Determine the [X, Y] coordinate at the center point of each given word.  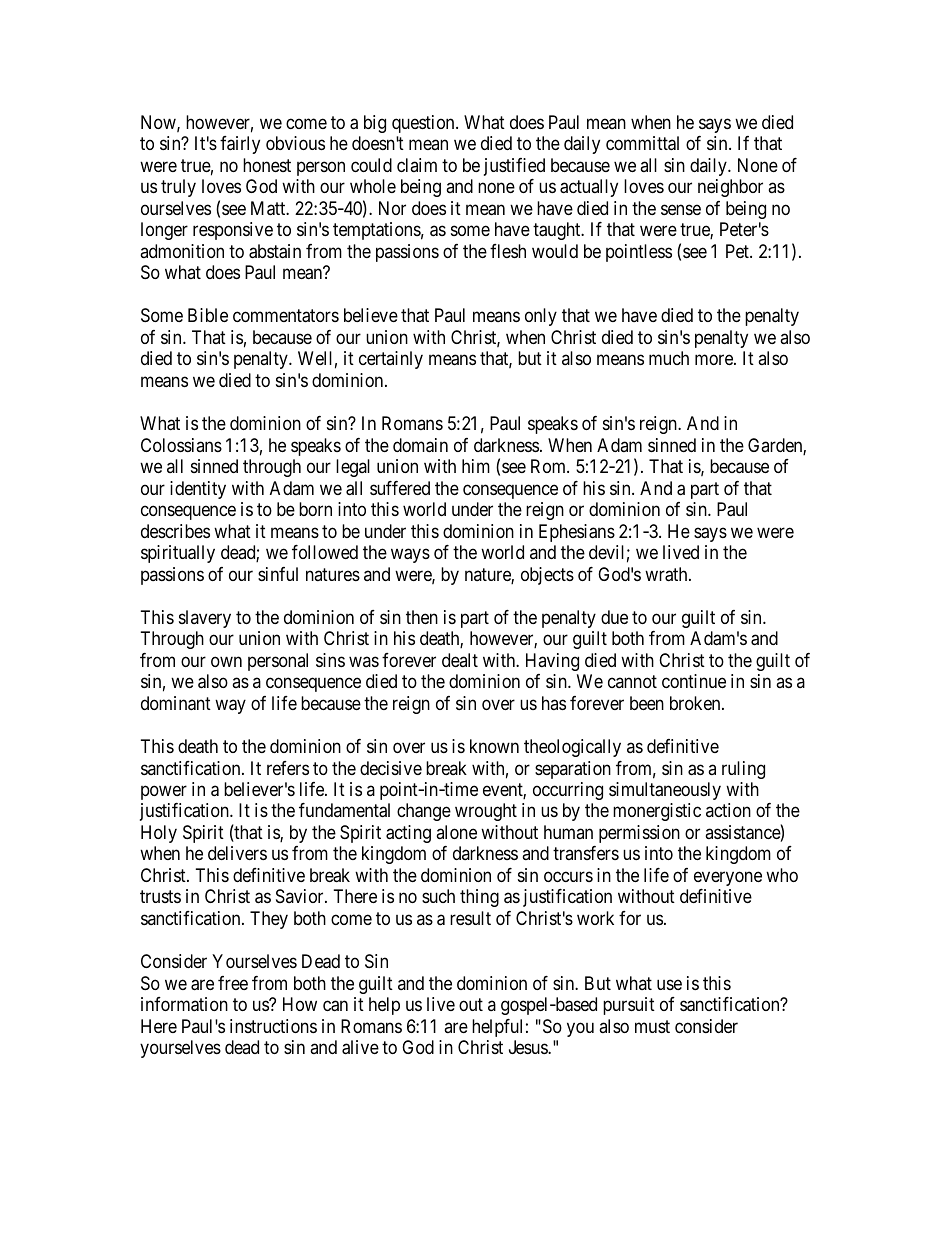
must [652, 1026]
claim [417, 165]
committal [642, 143]
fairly [240, 145]
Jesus [529, 1047]
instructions [273, 1026]
